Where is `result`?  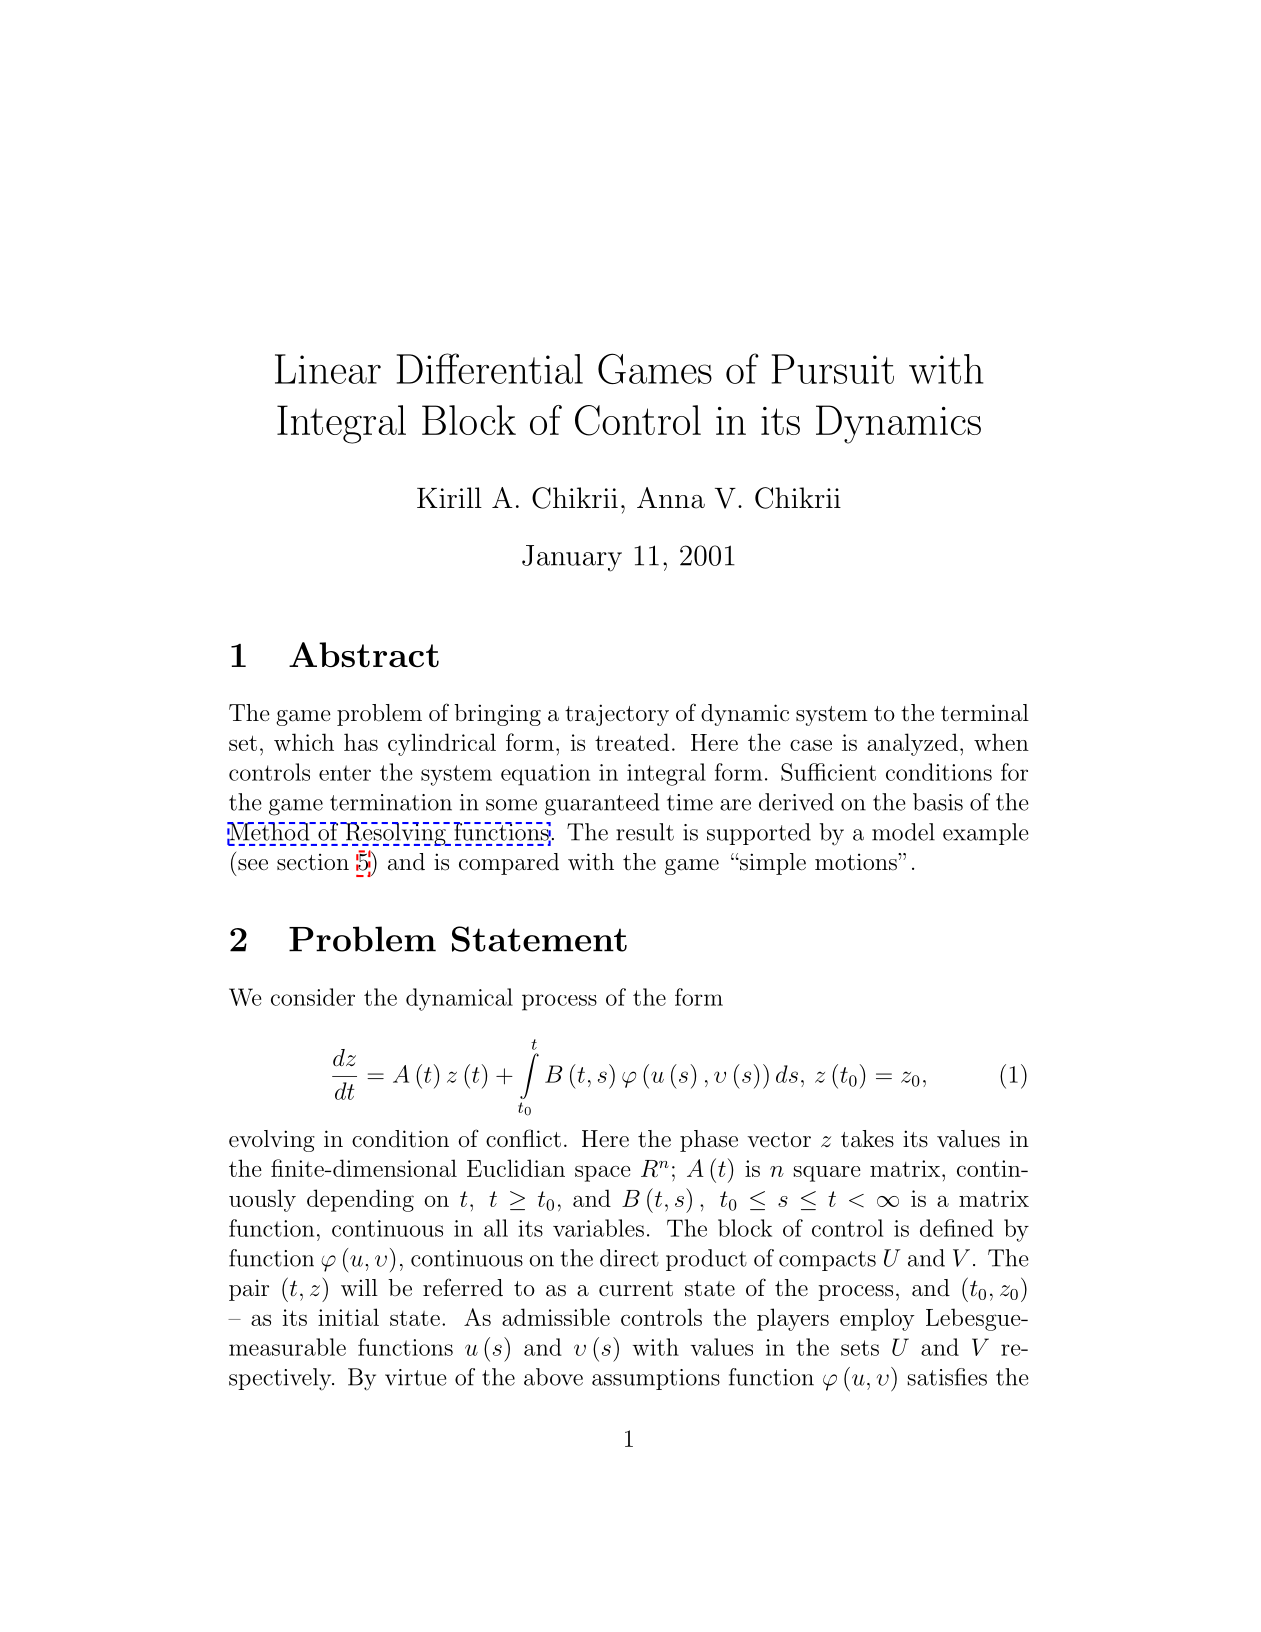 result is located at coordinates (645, 832).
